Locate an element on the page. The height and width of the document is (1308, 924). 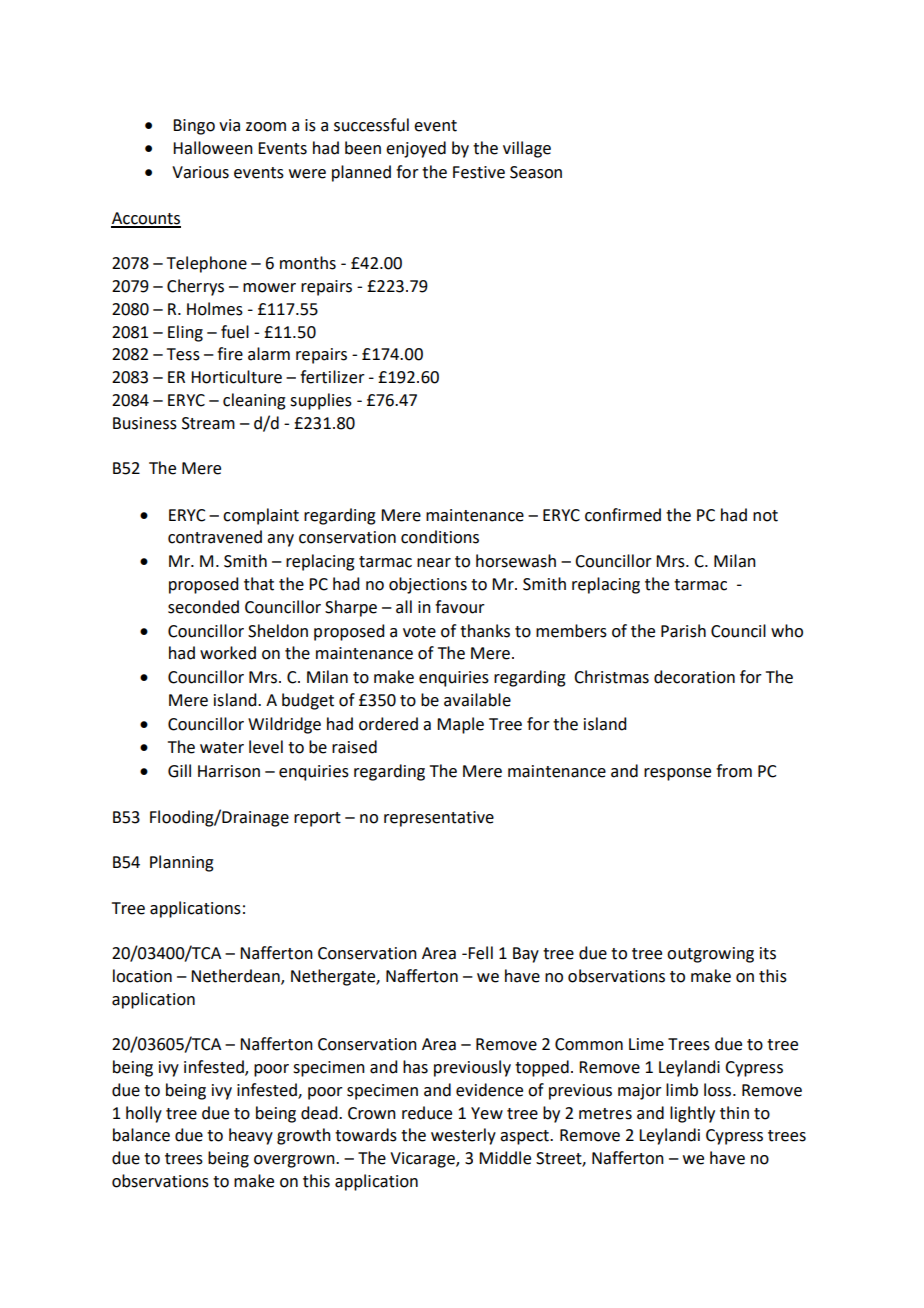
Season is located at coordinates (536, 172).
